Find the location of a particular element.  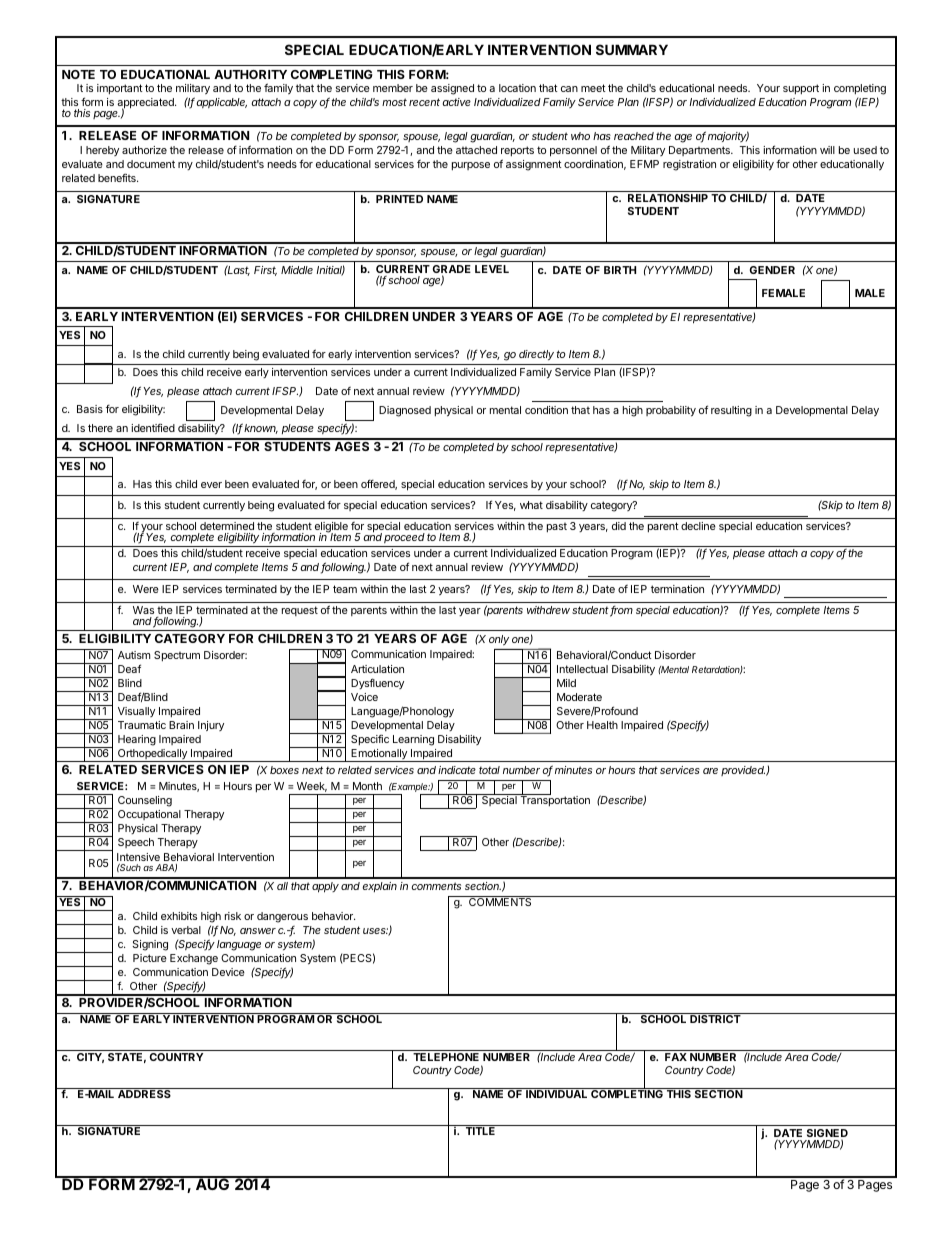

withdrew is located at coordinates (548, 610).
